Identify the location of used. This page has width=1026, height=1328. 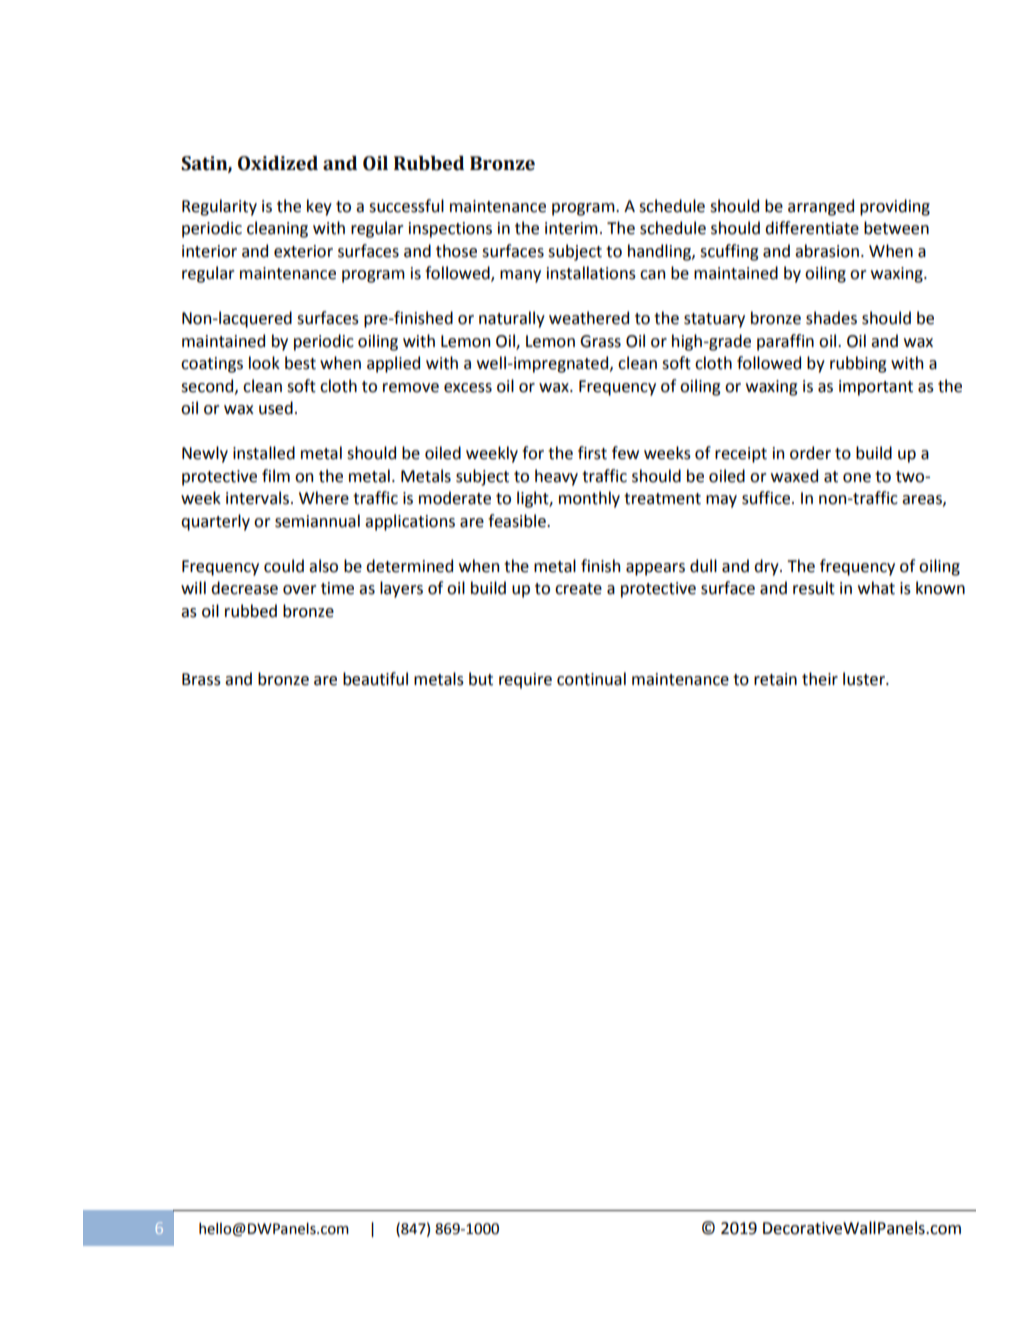
(276, 408).
